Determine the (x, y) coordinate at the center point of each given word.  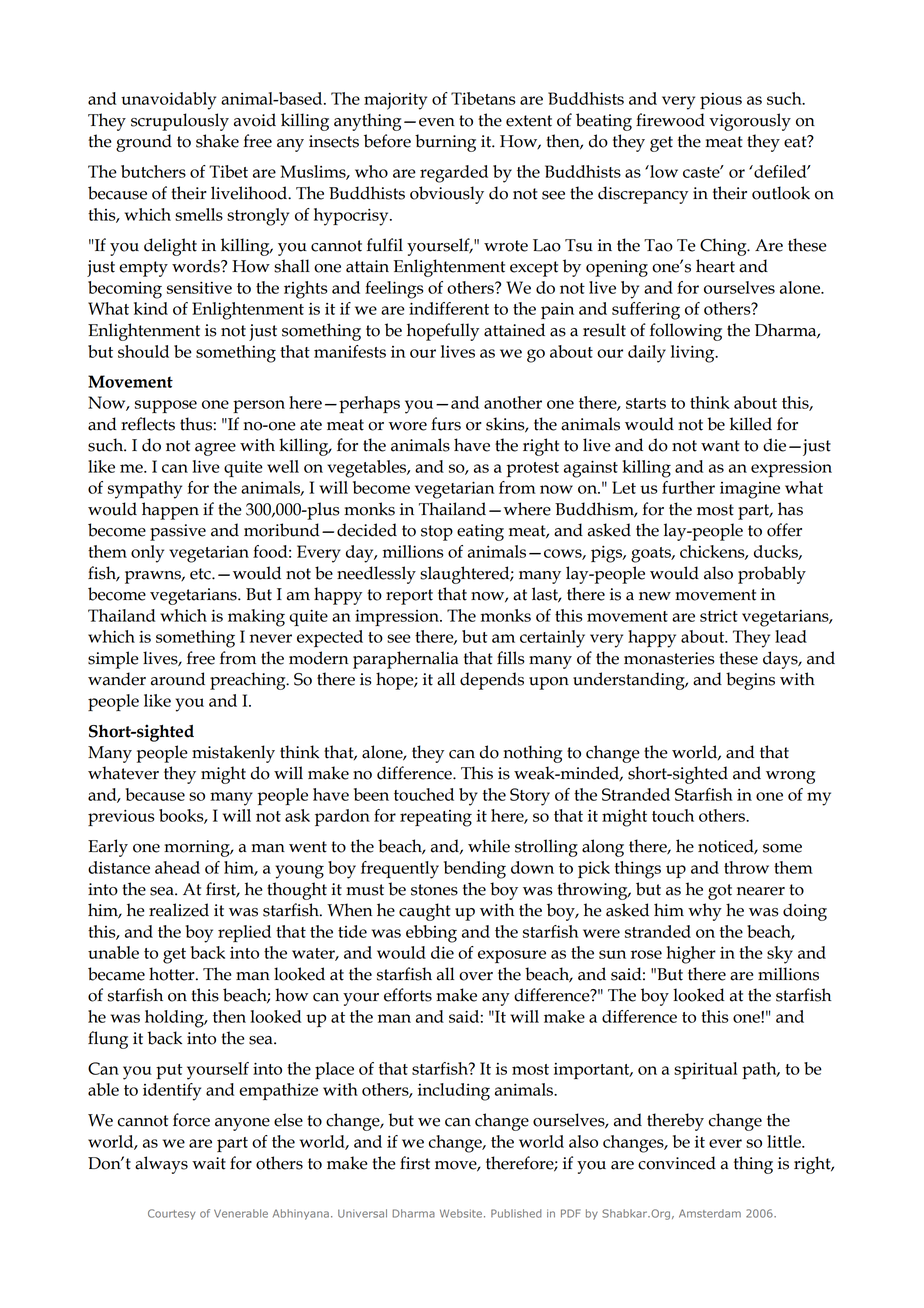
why (705, 912)
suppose (166, 406)
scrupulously (180, 122)
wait (209, 1163)
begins (750, 681)
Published (516, 1213)
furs (446, 424)
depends (492, 681)
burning (445, 143)
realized (179, 910)
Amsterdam (710, 1213)
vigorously (750, 122)
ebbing (431, 934)
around (178, 679)
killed (750, 424)
